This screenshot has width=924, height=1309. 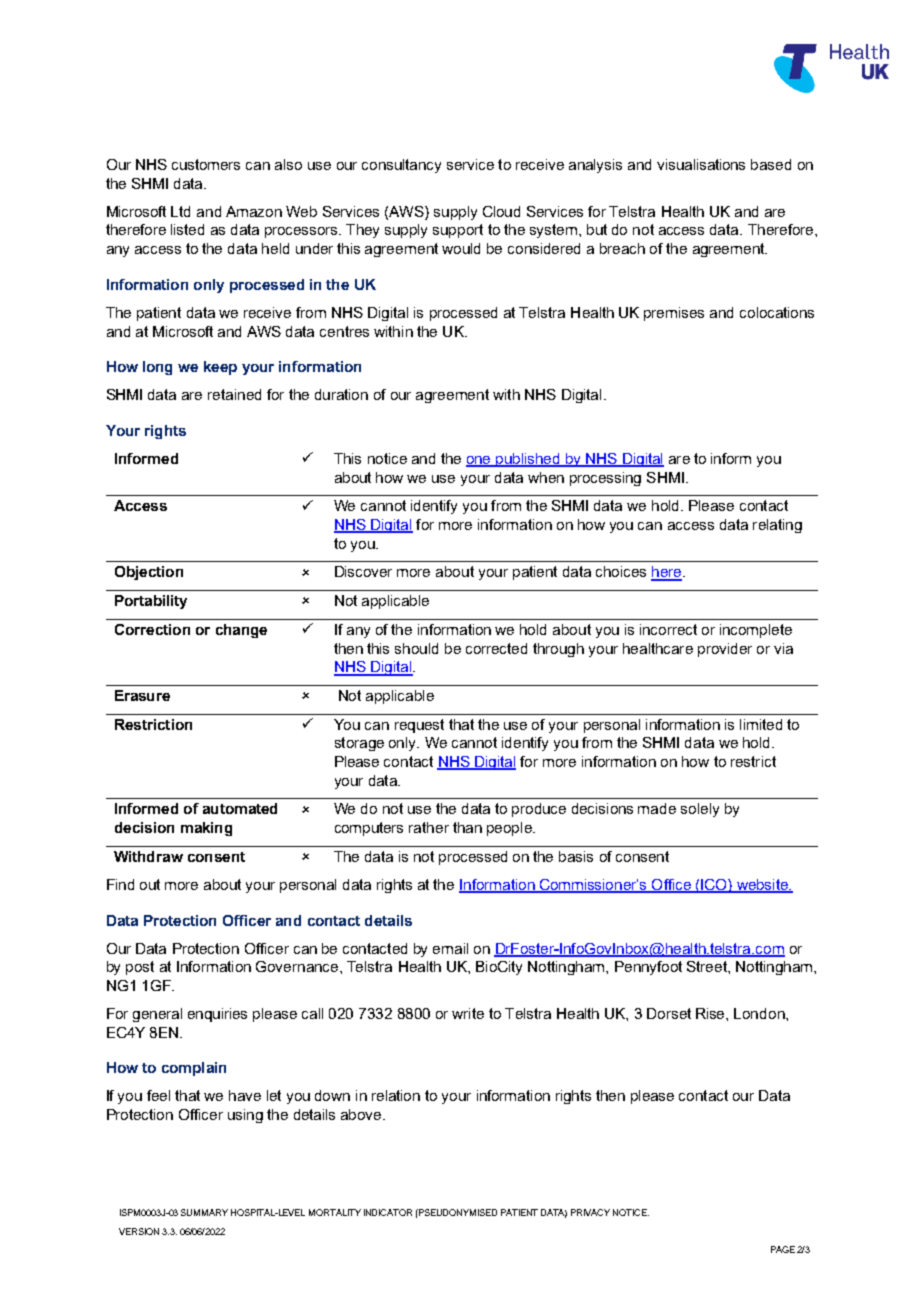 What do you see at coordinates (416, 648) in the screenshot?
I see `should` at bounding box center [416, 648].
